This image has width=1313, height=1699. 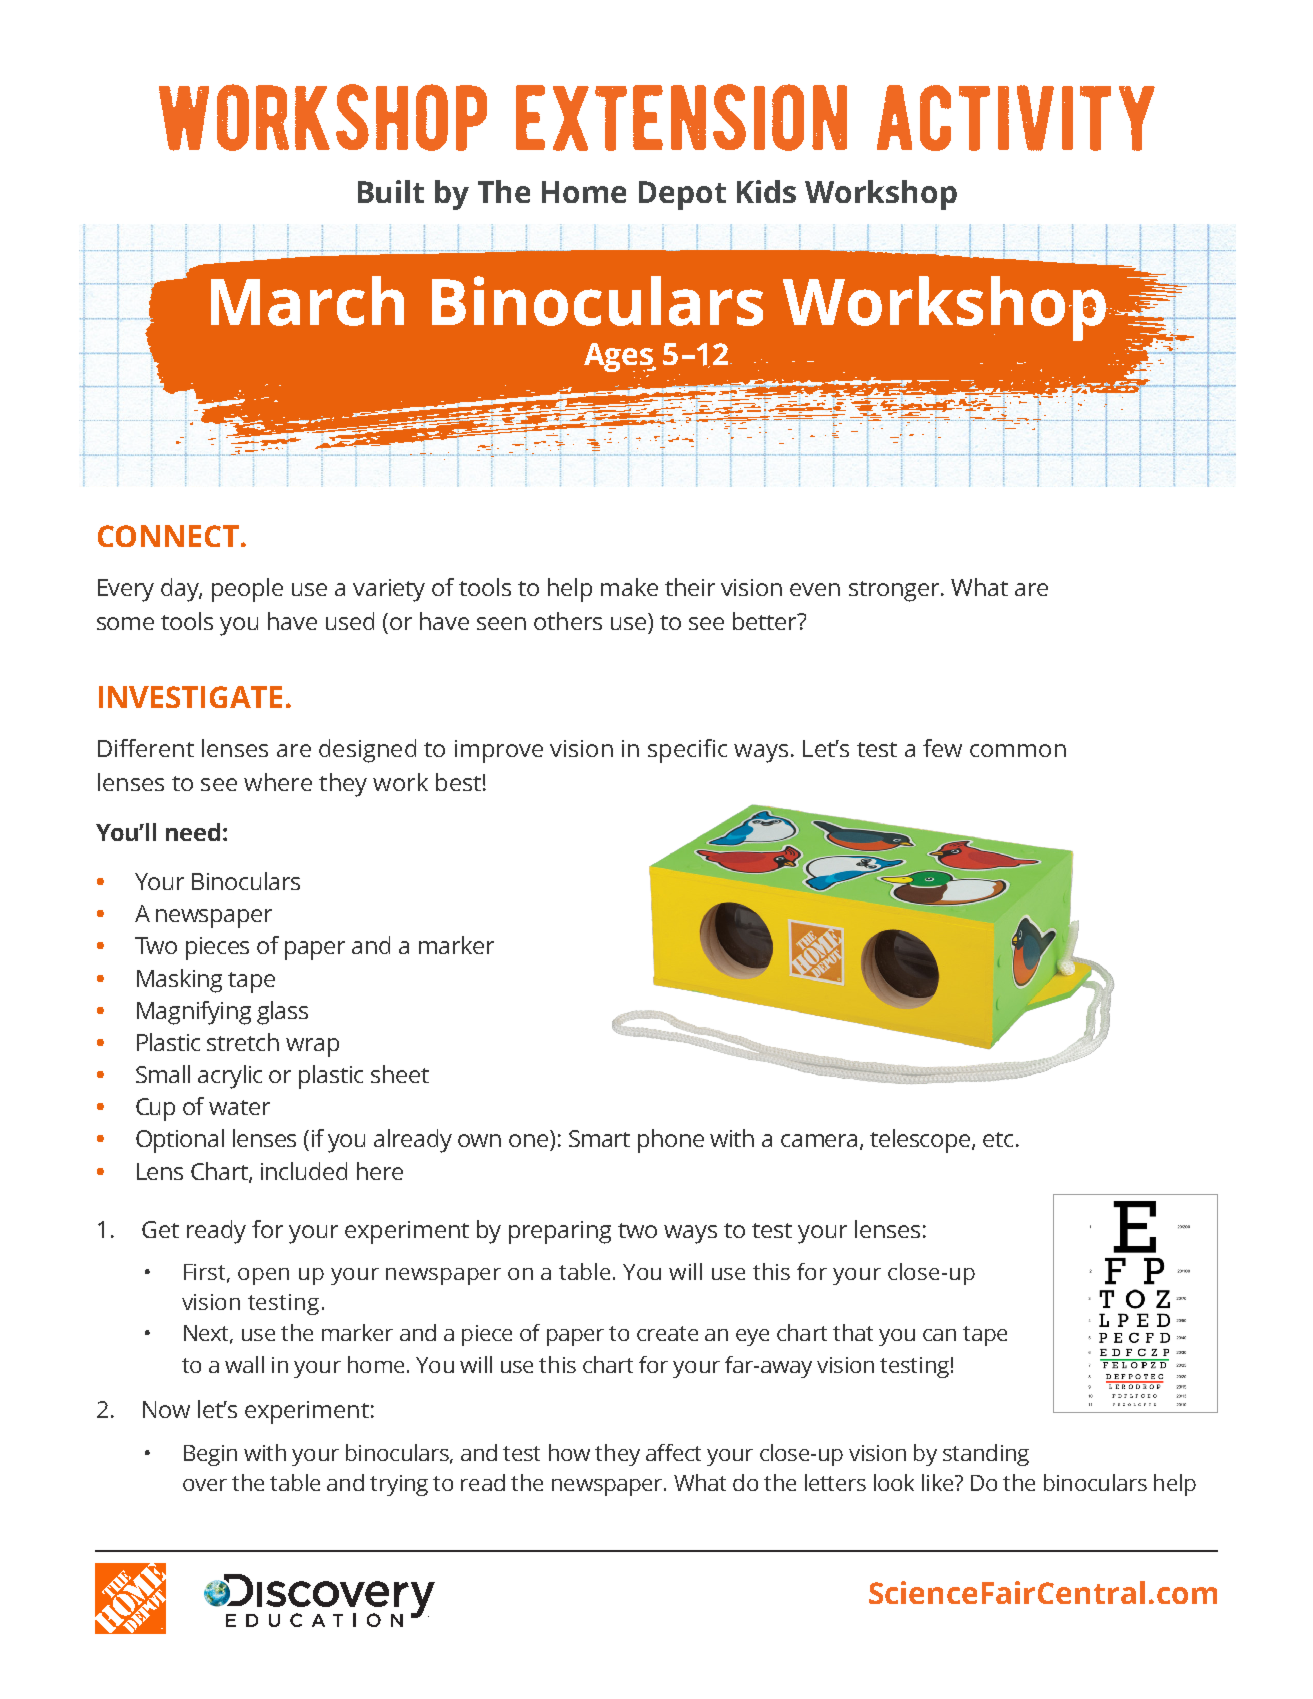 I want to click on Smart, so click(x=599, y=1138).
